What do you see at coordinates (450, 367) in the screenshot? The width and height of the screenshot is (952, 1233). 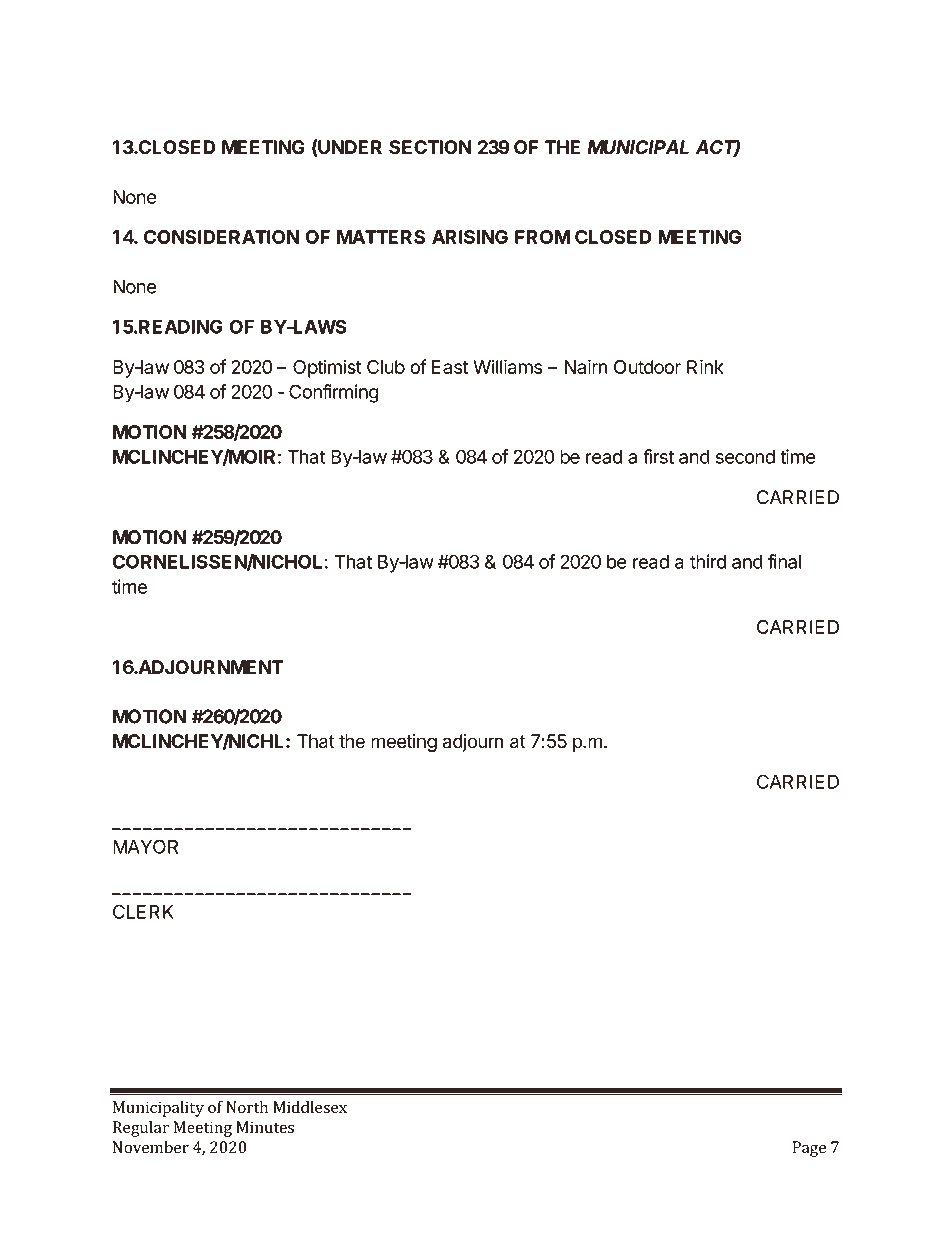 I see `East` at bounding box center [450, 367].
